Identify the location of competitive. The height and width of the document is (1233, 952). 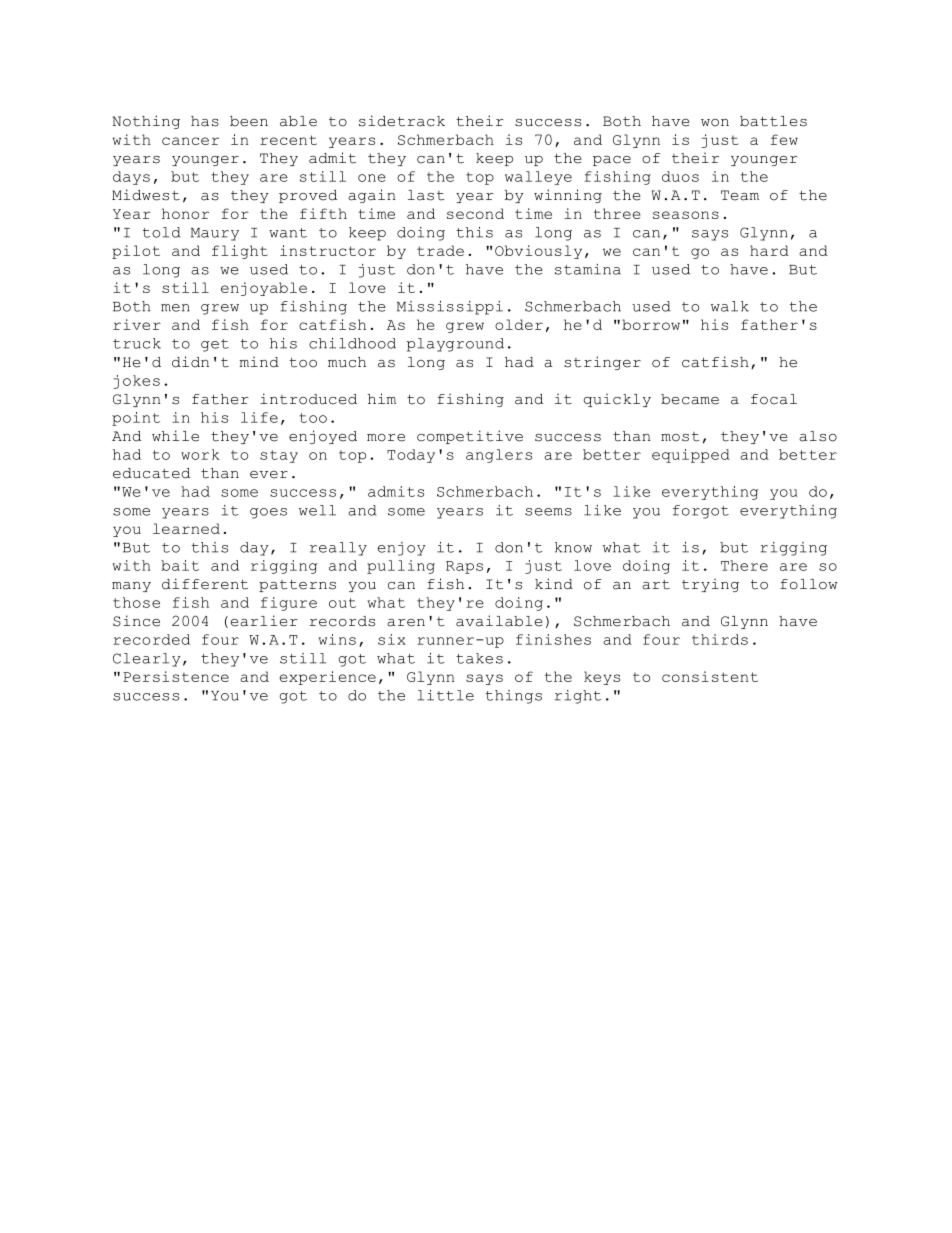
(470, 437).
